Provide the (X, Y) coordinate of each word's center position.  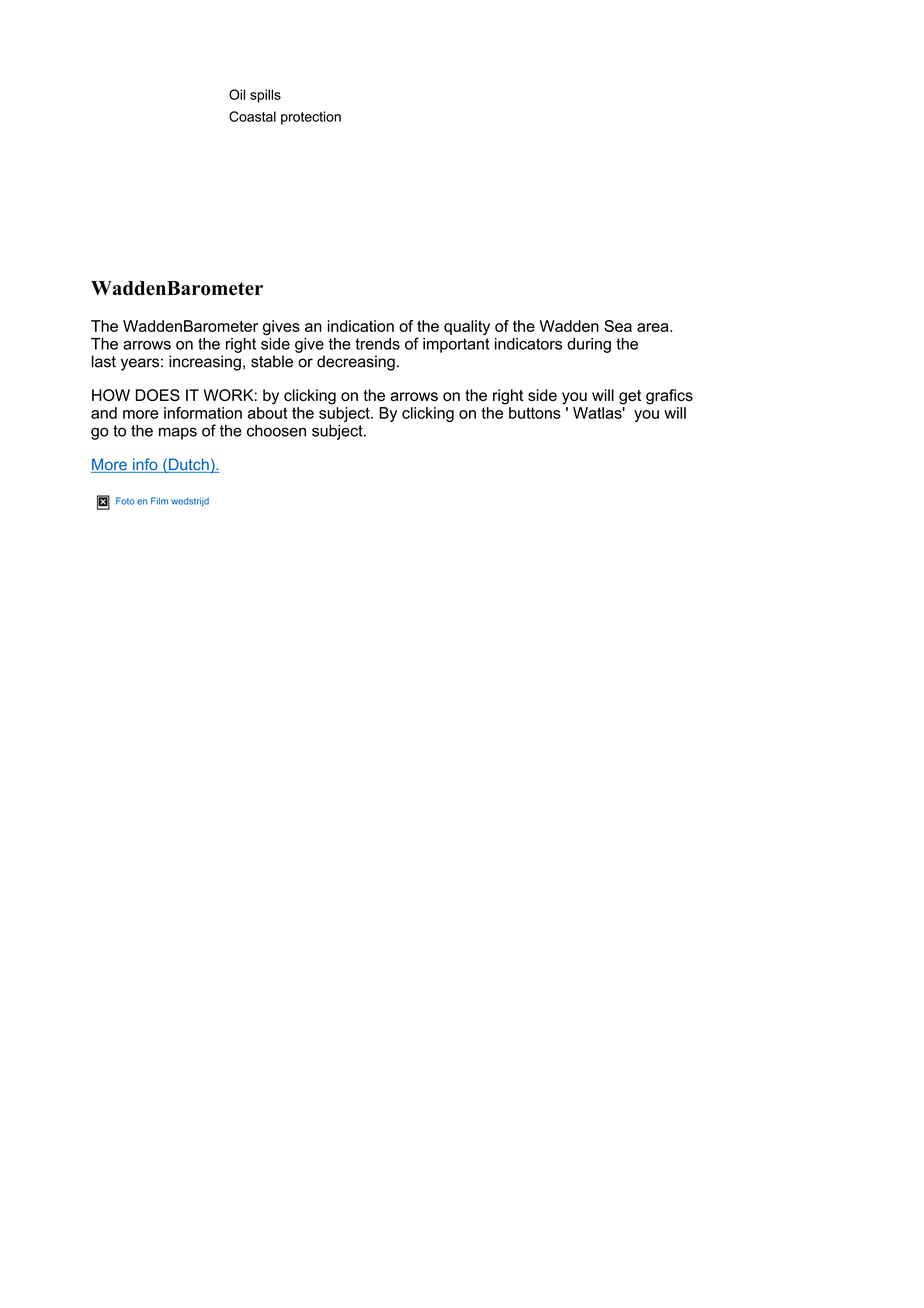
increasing (205, 363)
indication (361, 326)
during (589, 345)
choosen (276, 430)
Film (159, 501)
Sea (618, 326)
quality (467, 327)
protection (311, 118)
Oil (237, 94)
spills (265, 96)
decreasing (356, 363)
